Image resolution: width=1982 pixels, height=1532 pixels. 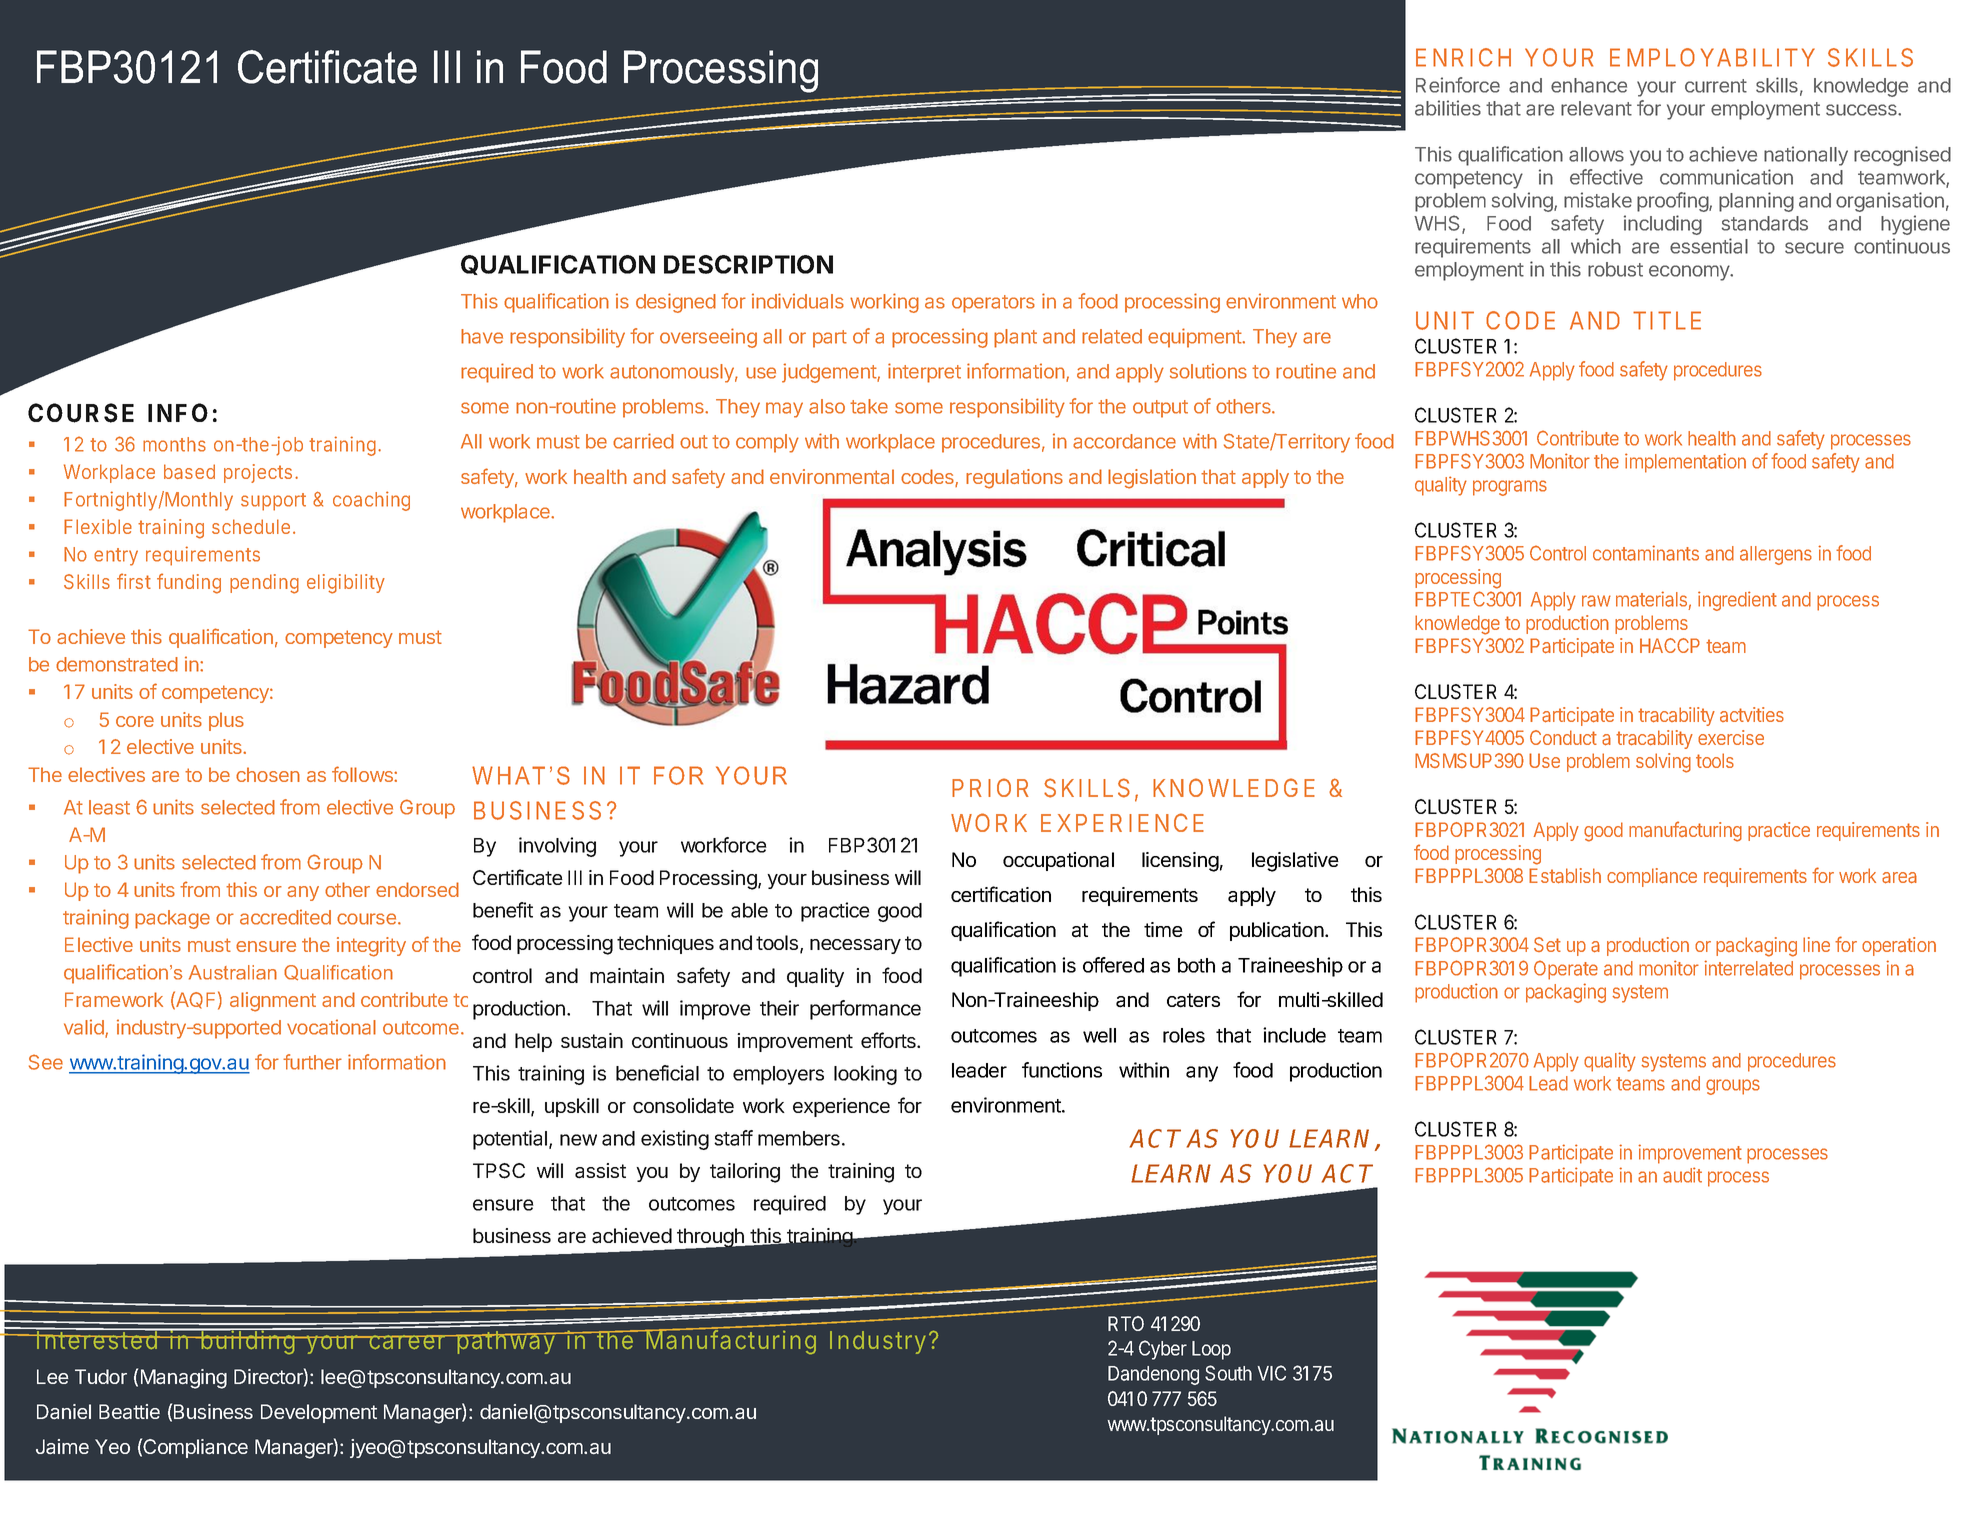 I want to click on Dandenong, so click(x=1153, y=1375).
